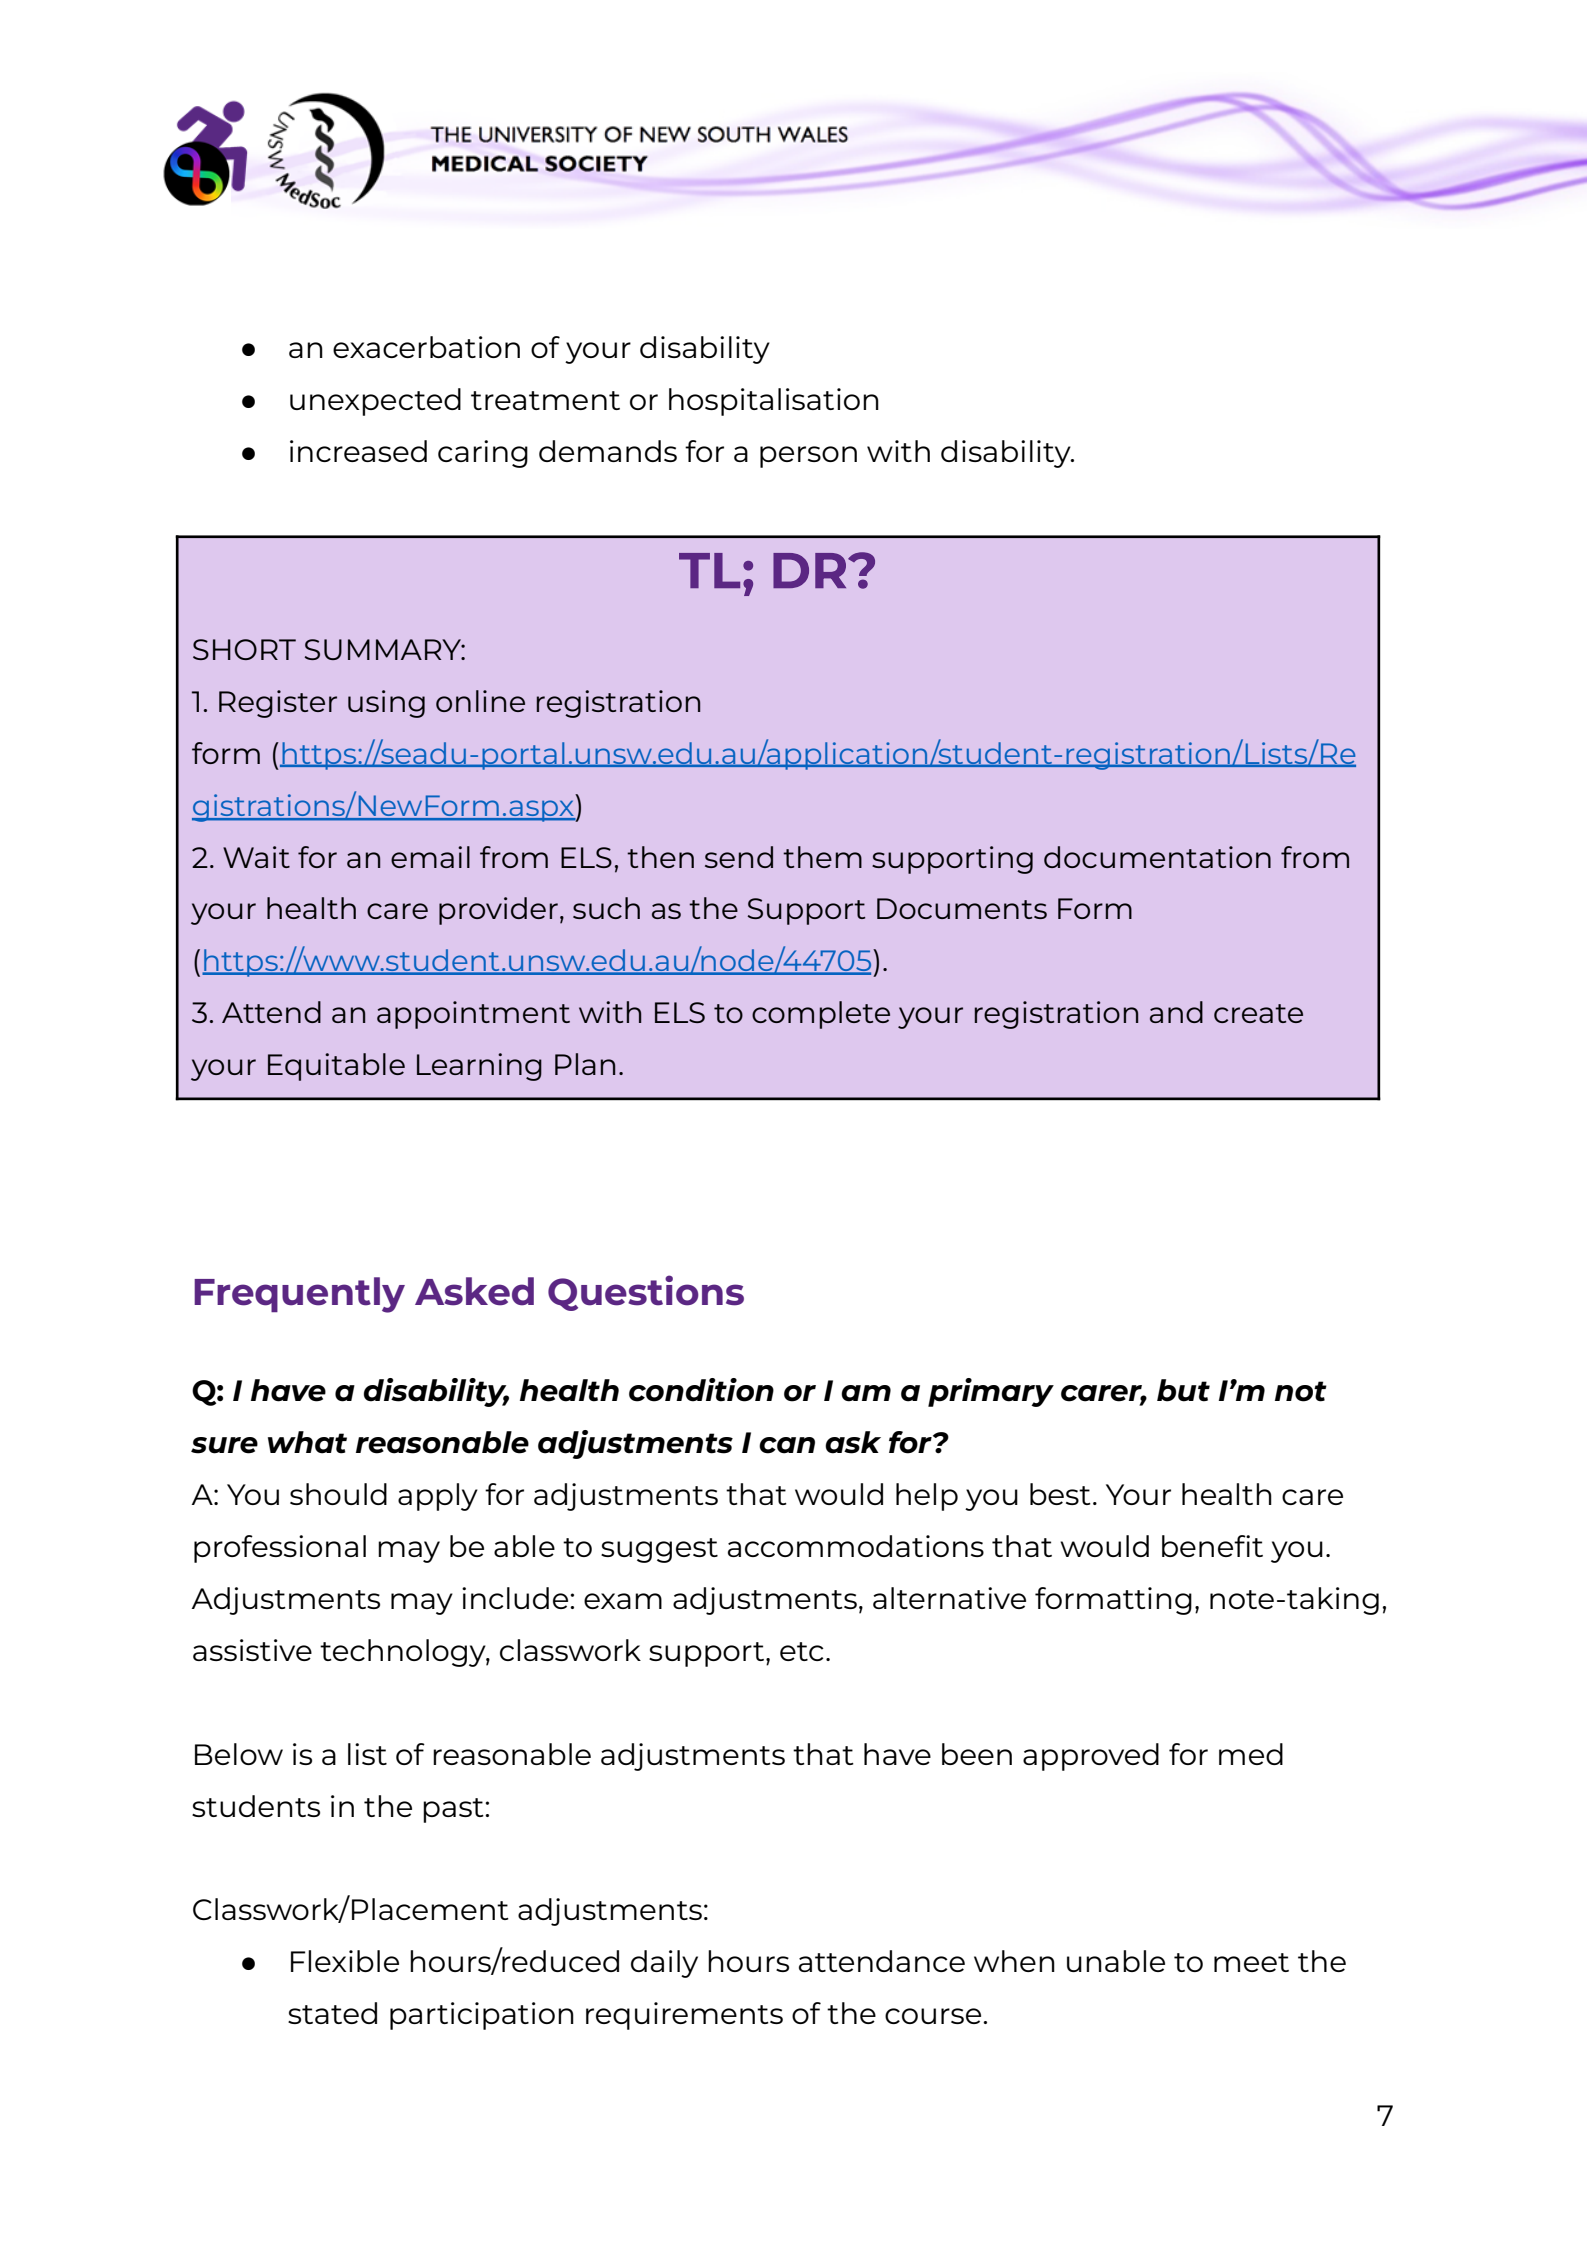 The height and width of the document is (2243, 1588). I want to click on hospitalisation, so click(774, 402).
